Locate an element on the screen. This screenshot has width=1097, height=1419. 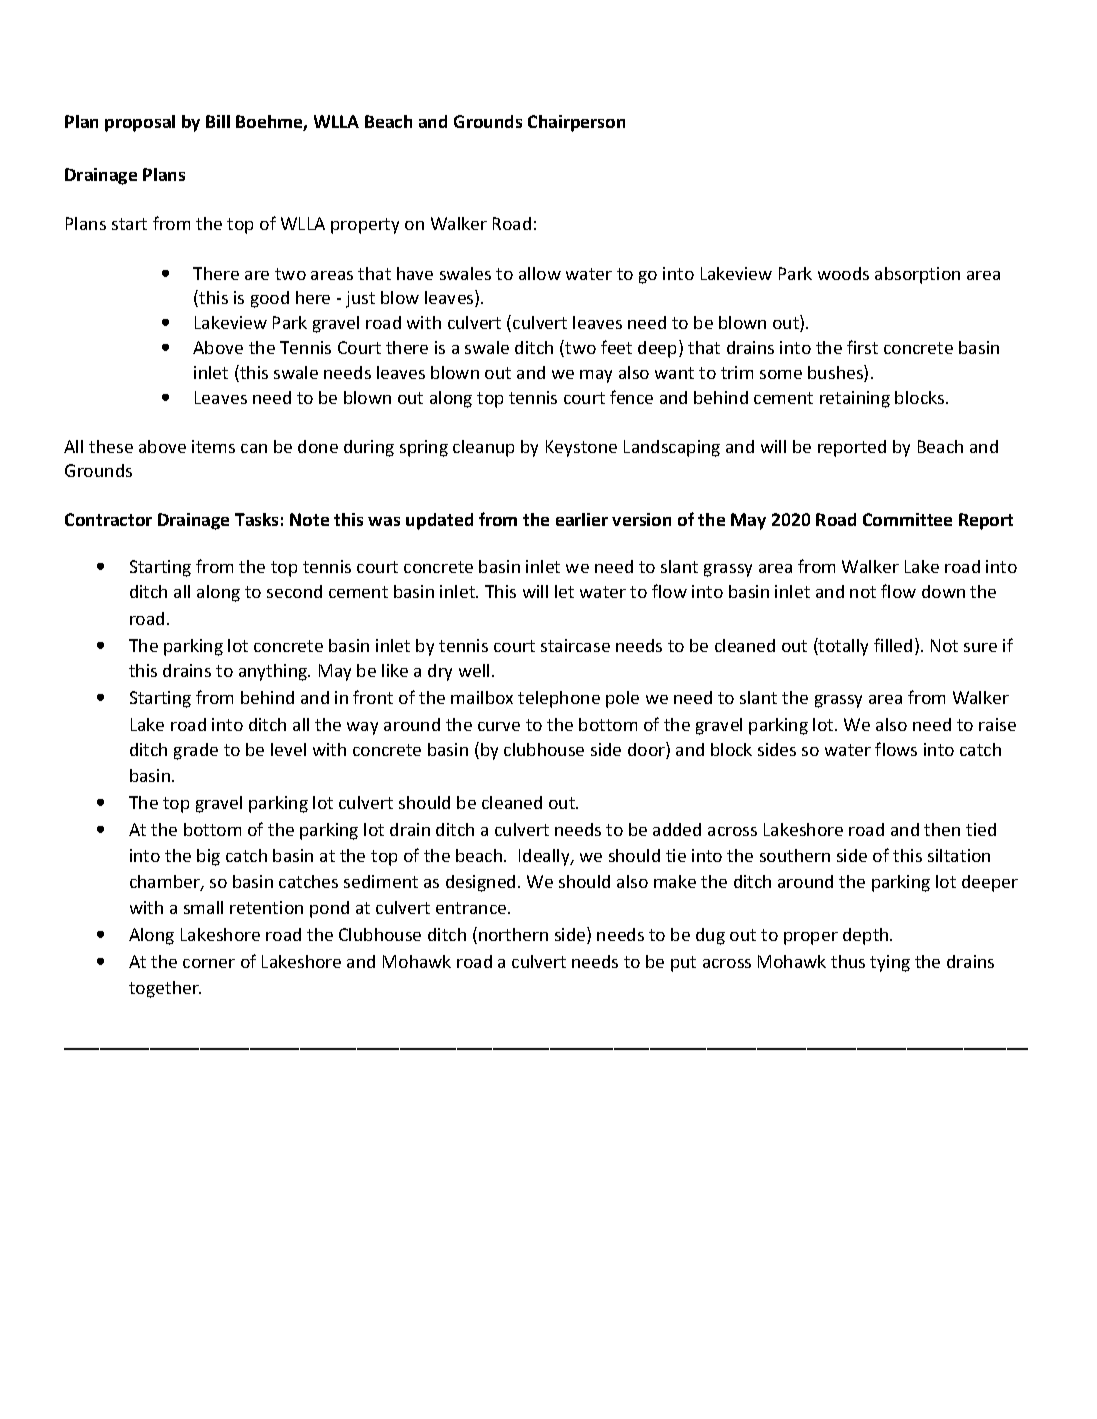
first is located at coordinates (862, 347).
